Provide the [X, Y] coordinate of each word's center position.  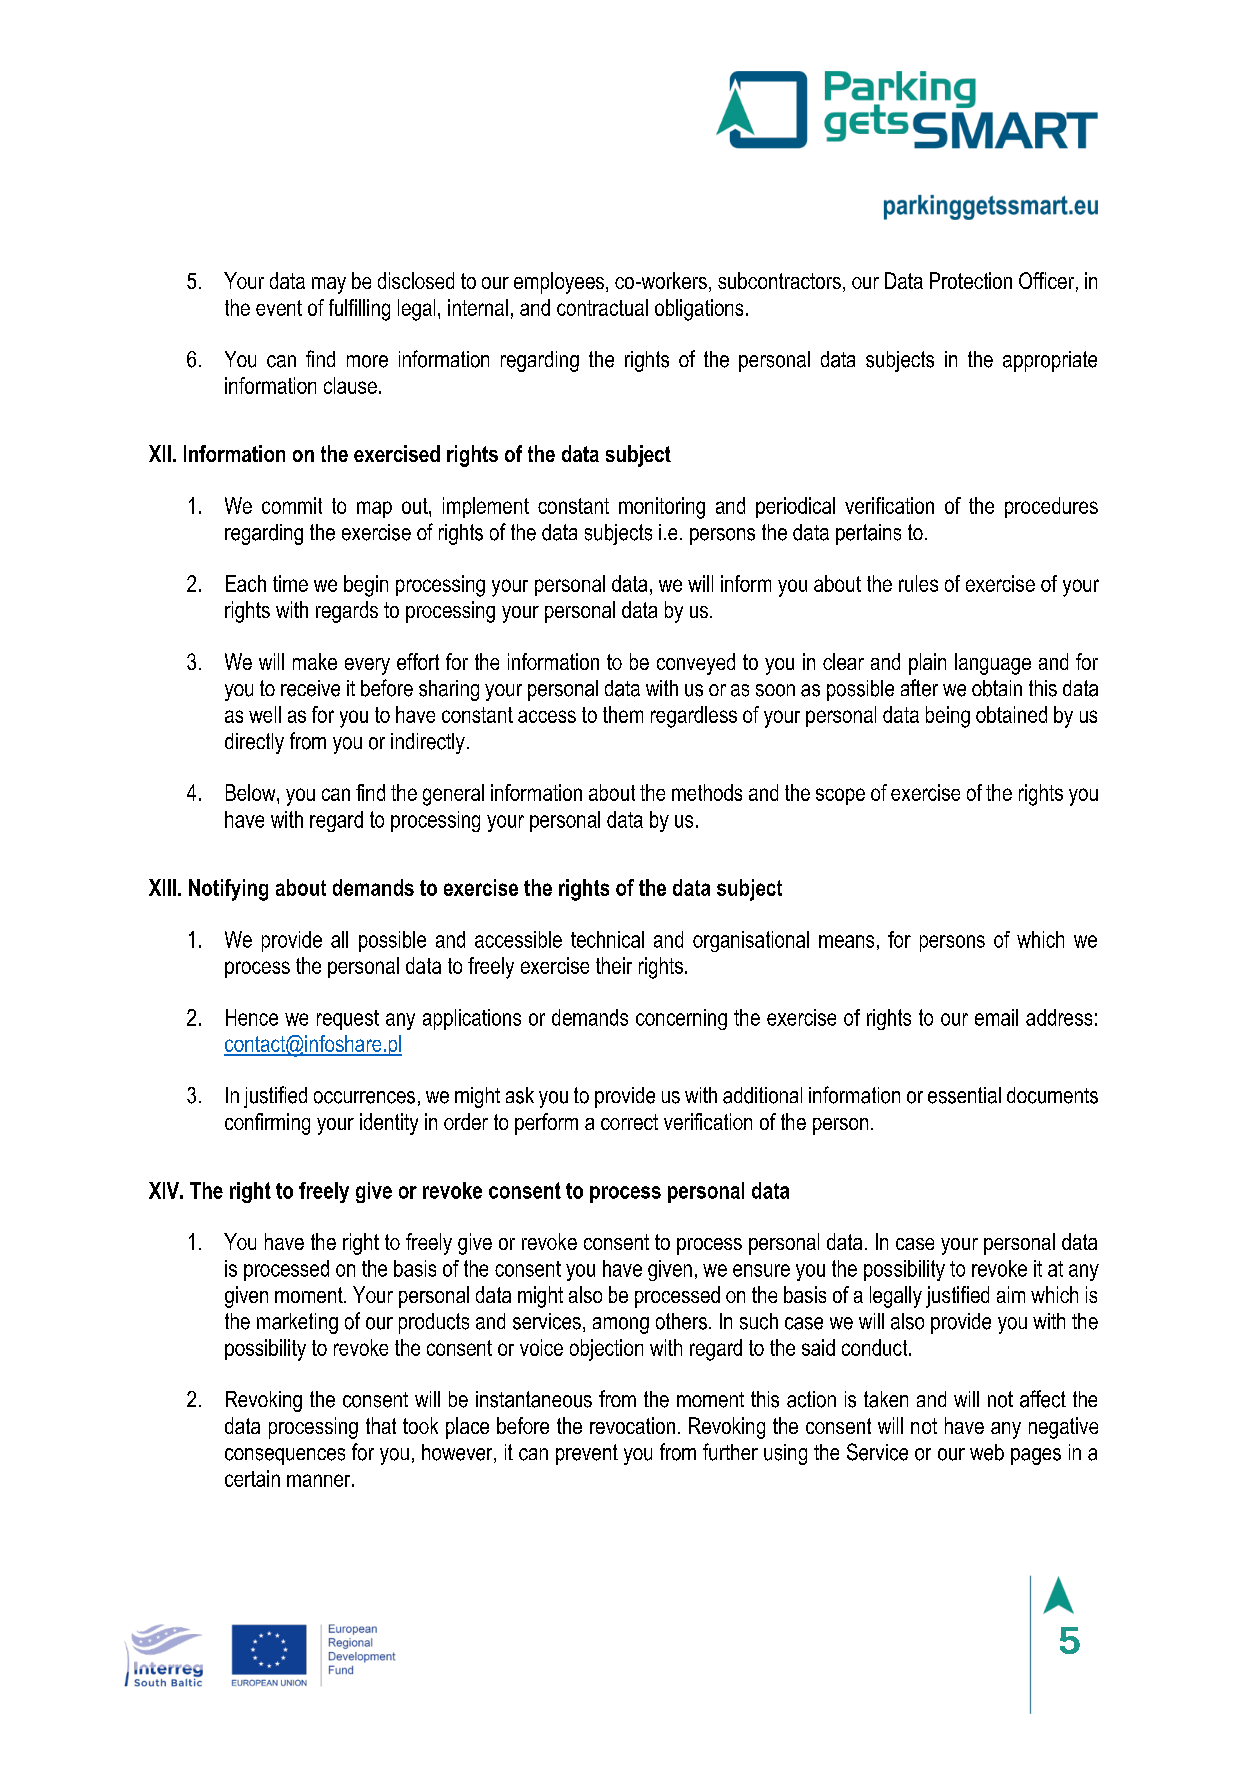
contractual [602, 307]
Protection [971, 280]
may [329, 285]
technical [607, 939]
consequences [285, 1456]
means [846, 941]
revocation [632, 1425]
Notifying [228, 890]
